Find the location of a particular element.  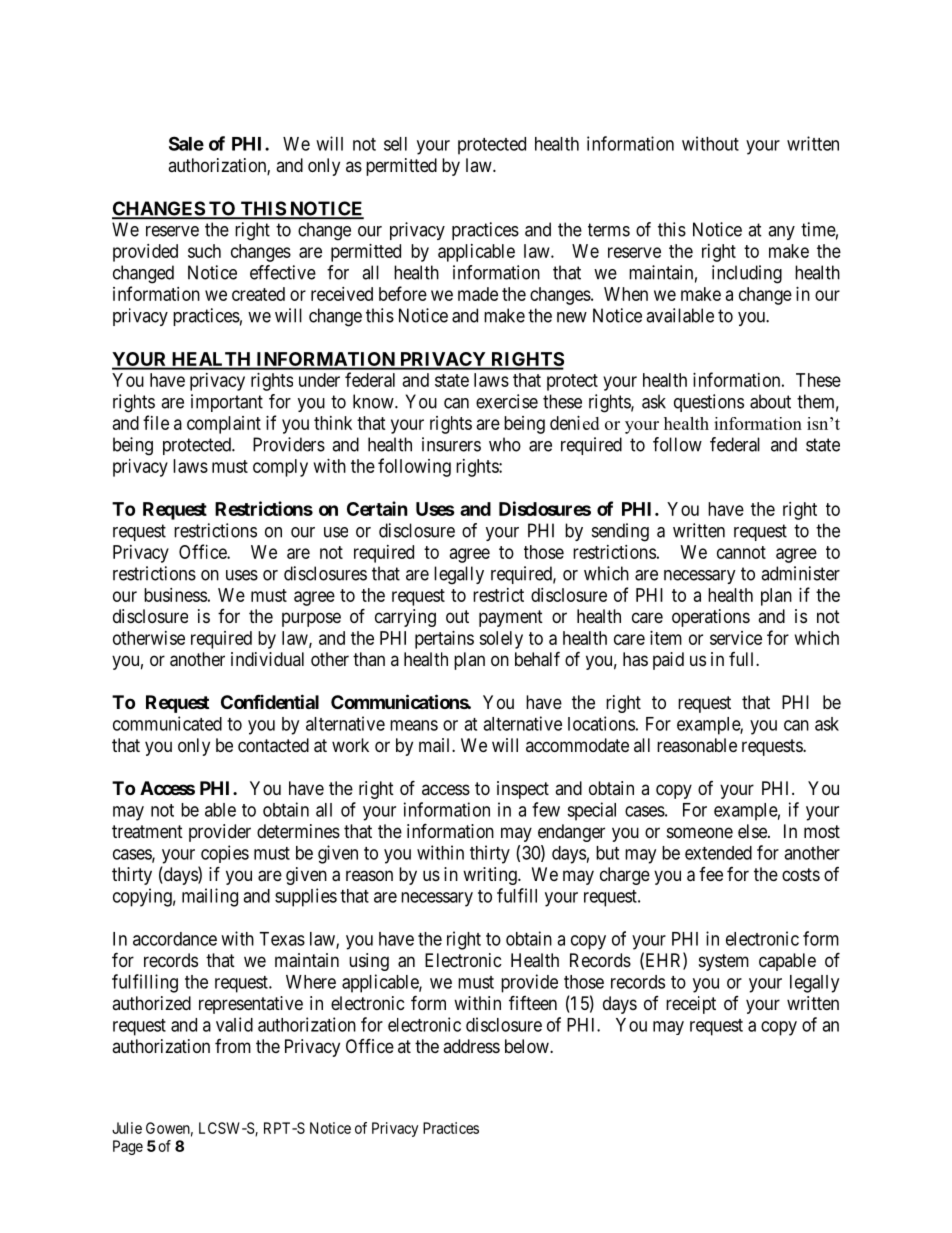

sell is located at coordinates (395, 144).
